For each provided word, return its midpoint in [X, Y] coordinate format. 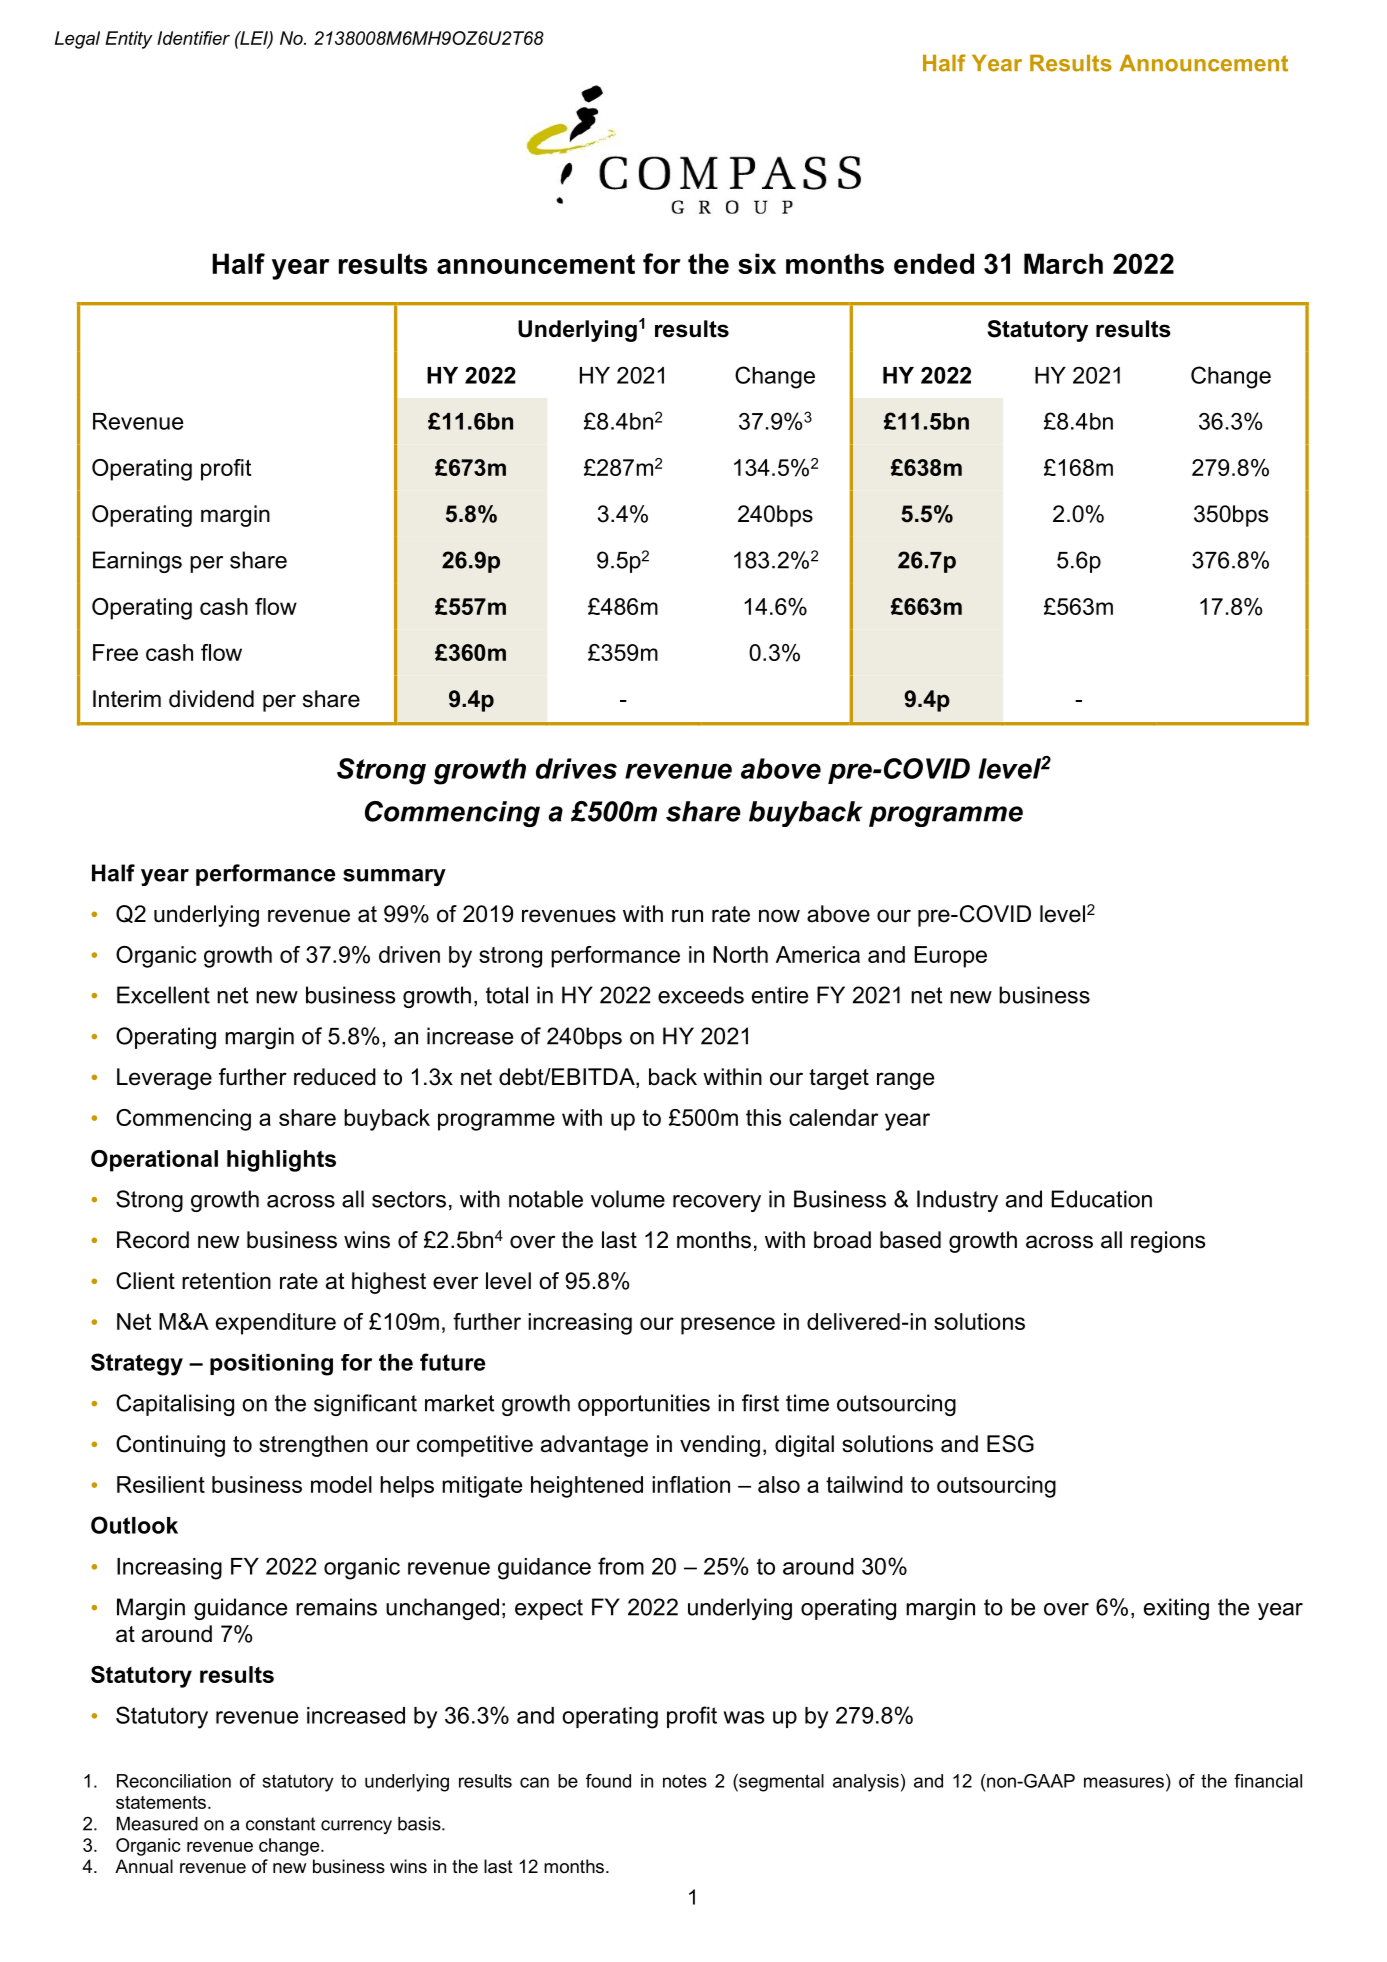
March [1063, 263]
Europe [951, 957]
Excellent [163, 995]
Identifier [193, 38]
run [687, 916]
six [757, 263]
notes [685, 1781]
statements [161, 1802]
